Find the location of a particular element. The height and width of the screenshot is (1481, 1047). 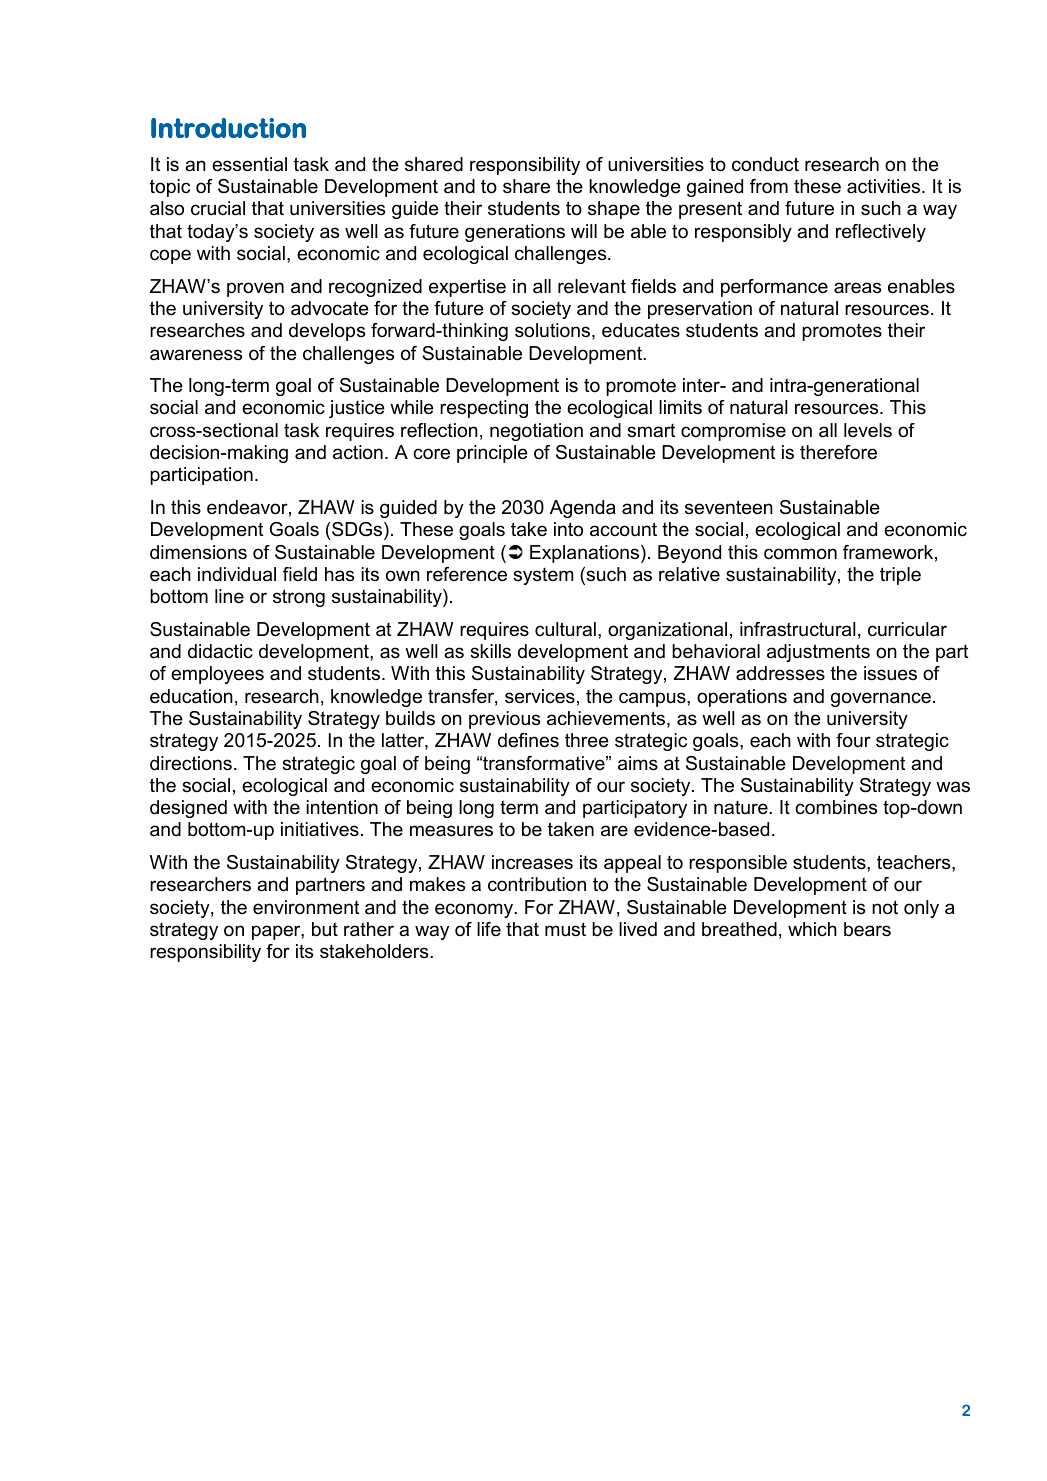

services is located at coordinates (540, 696).
